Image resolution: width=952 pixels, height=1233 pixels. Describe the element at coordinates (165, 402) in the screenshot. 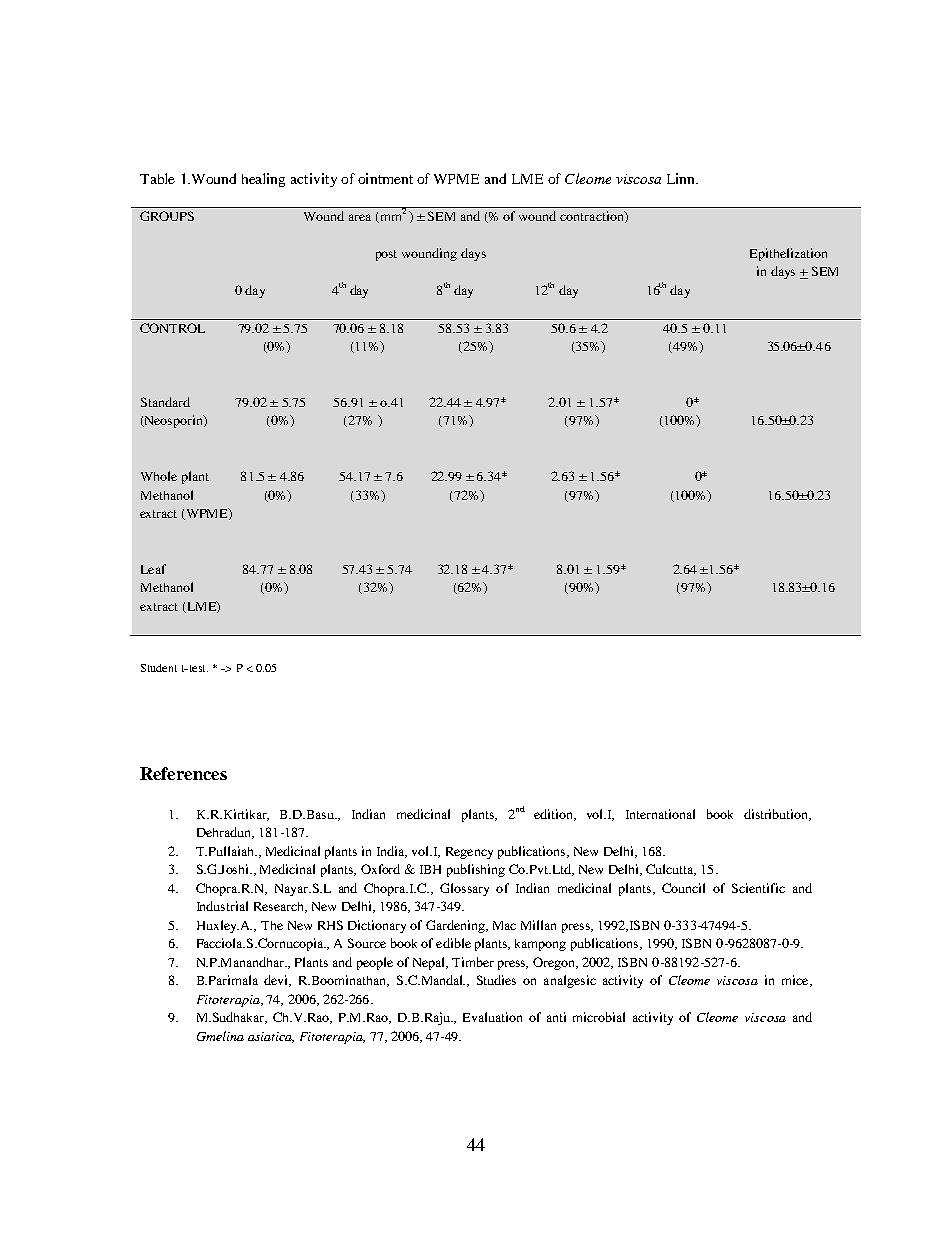

I see `Standard` at that location.
